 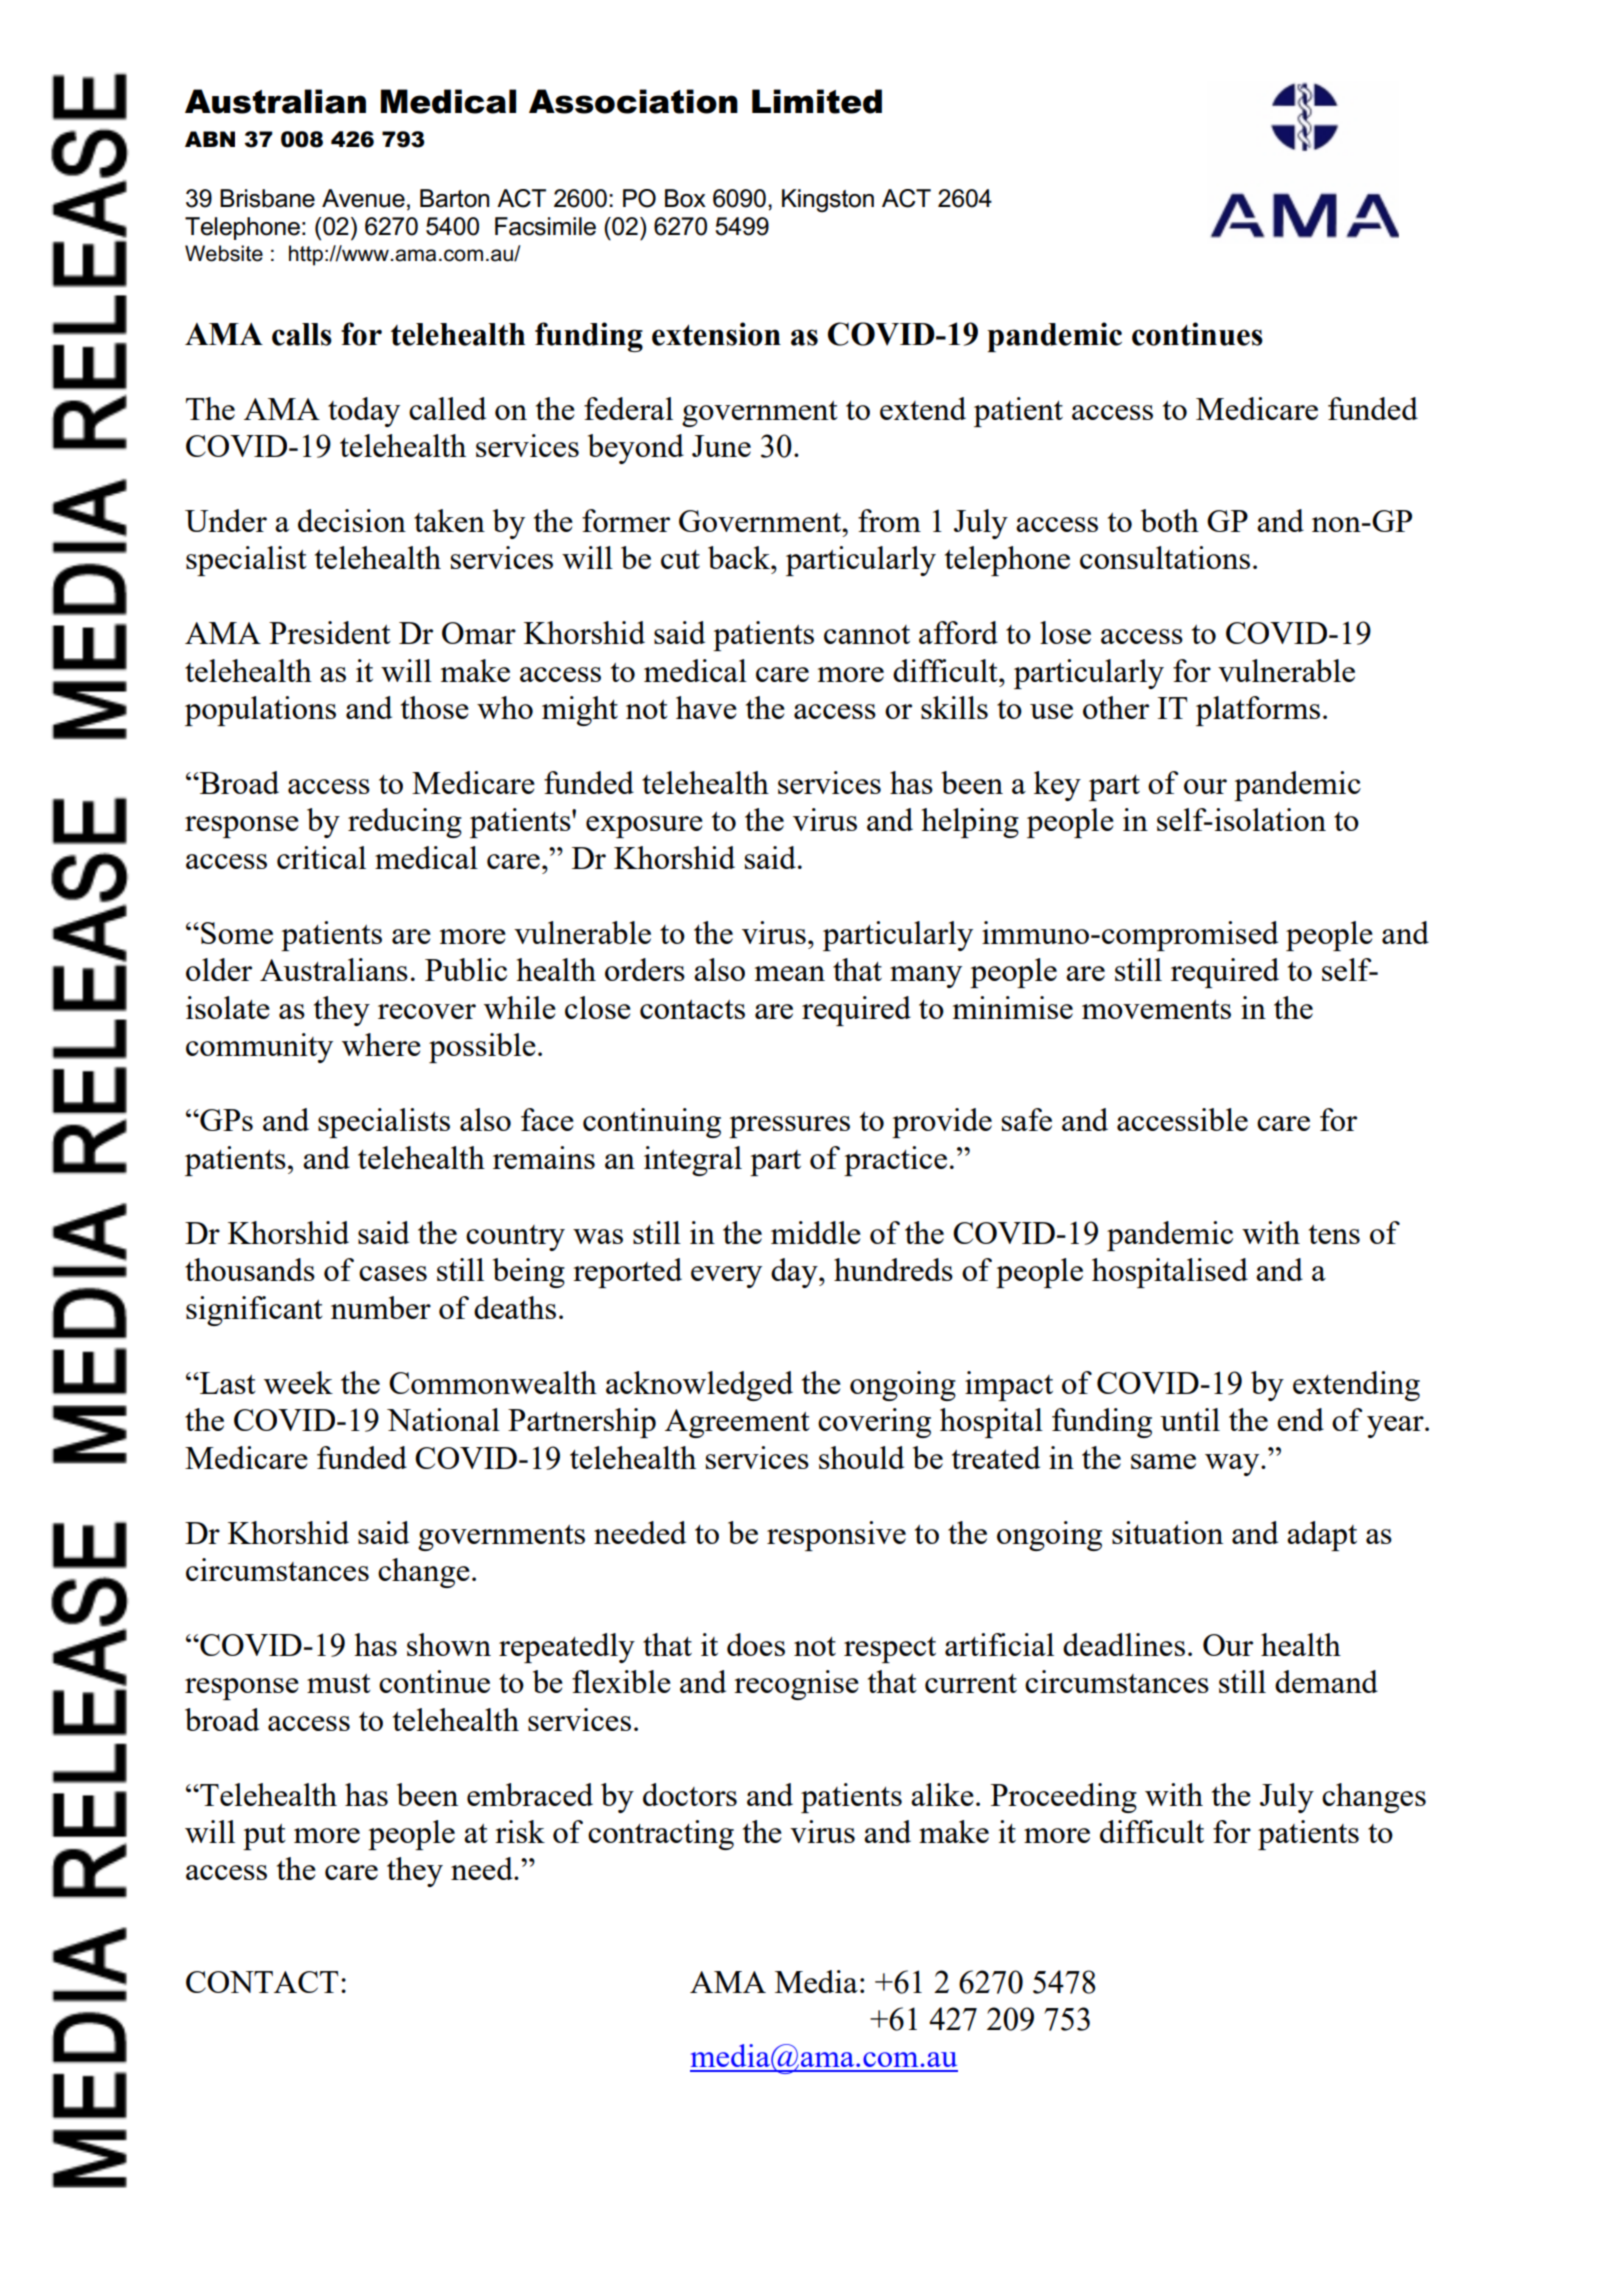 What do you see at coordinates (264, 1837) in the document?
I see `put` at bounding box center [264, 1837].
